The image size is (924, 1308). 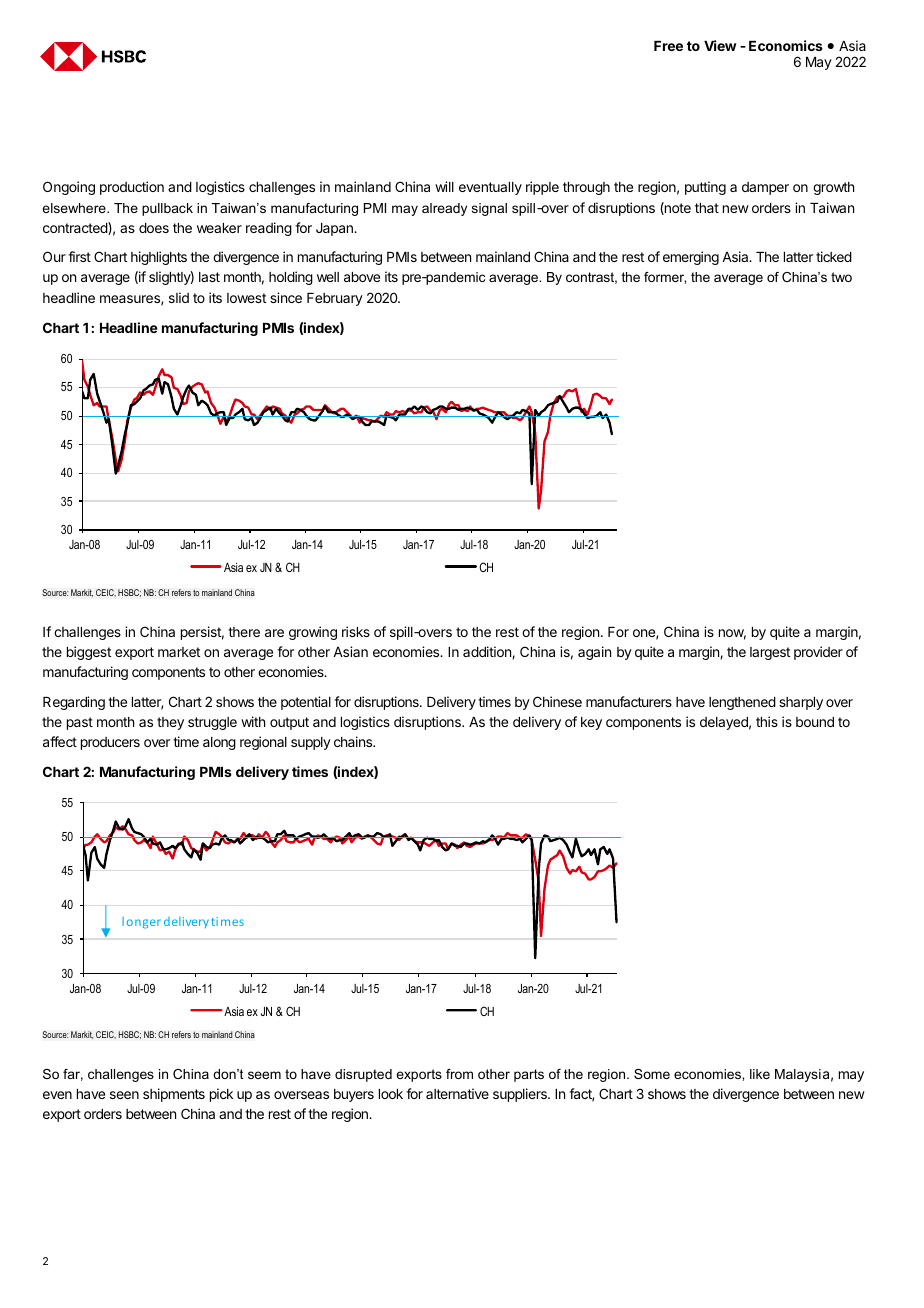 I want to click on will, so click(x=444, y=186).
